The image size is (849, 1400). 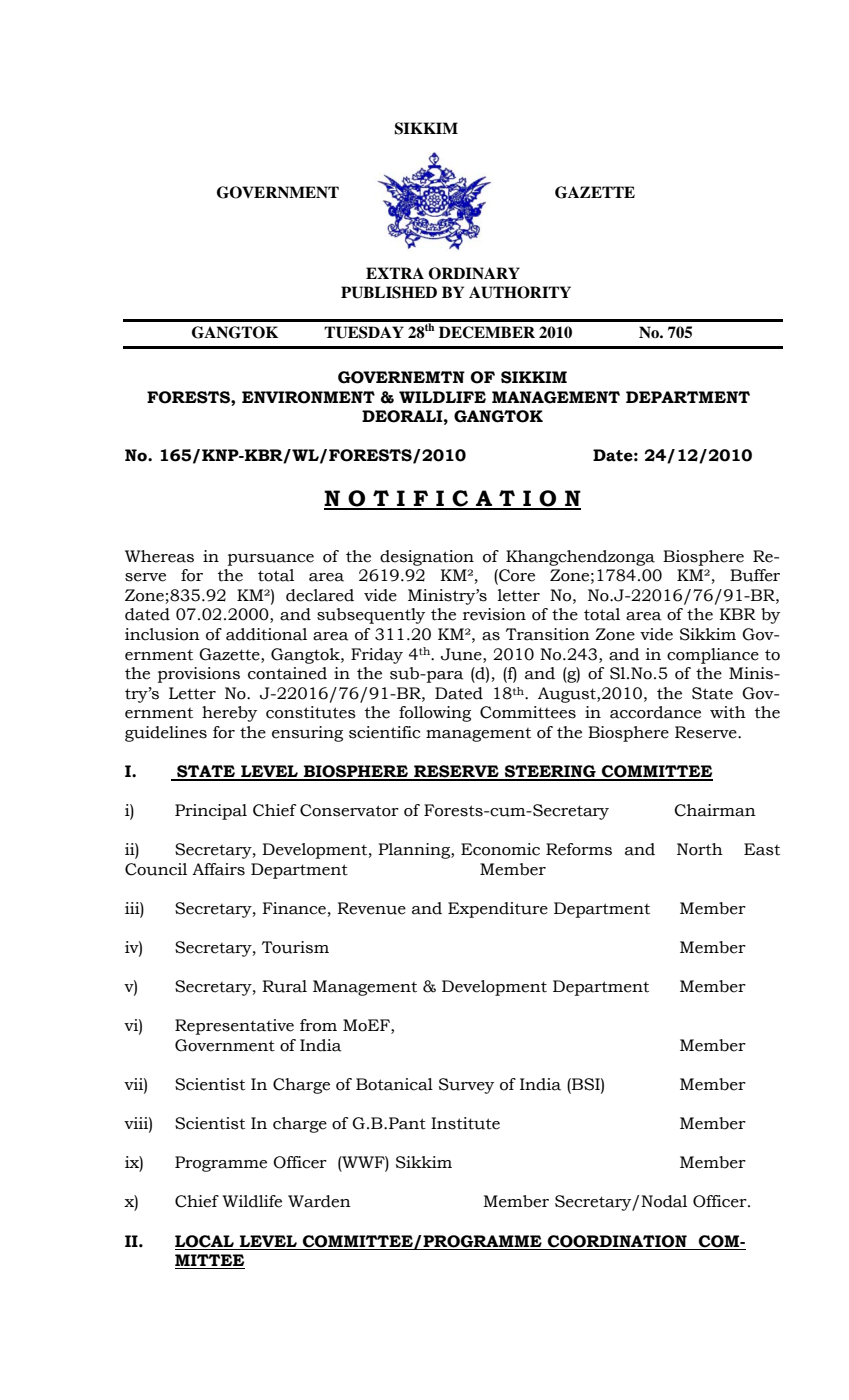 I want to click on TUESDAY, so click(x=364, y=332).
